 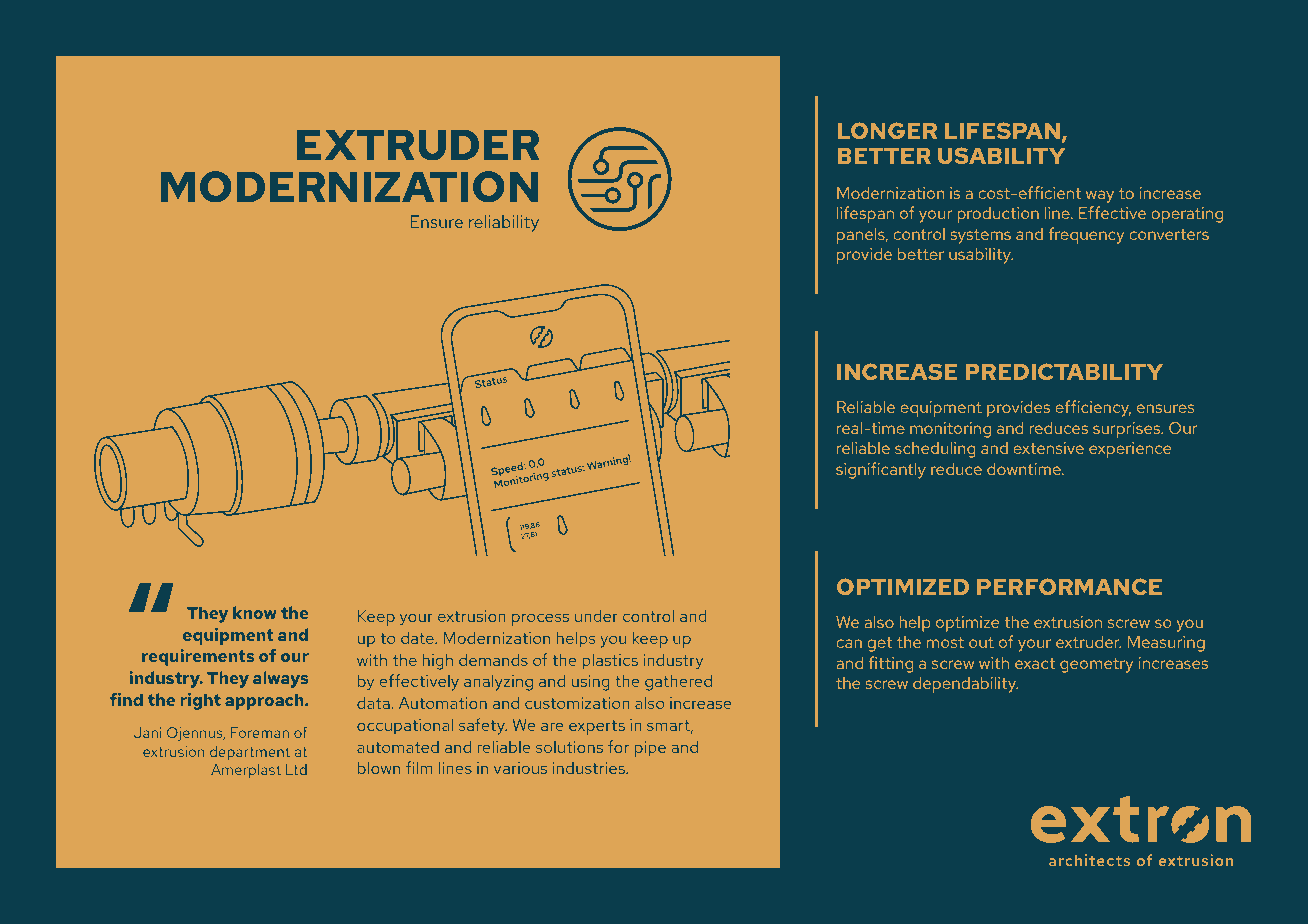 I want to click on significantly, so click(x=881, y=470).
